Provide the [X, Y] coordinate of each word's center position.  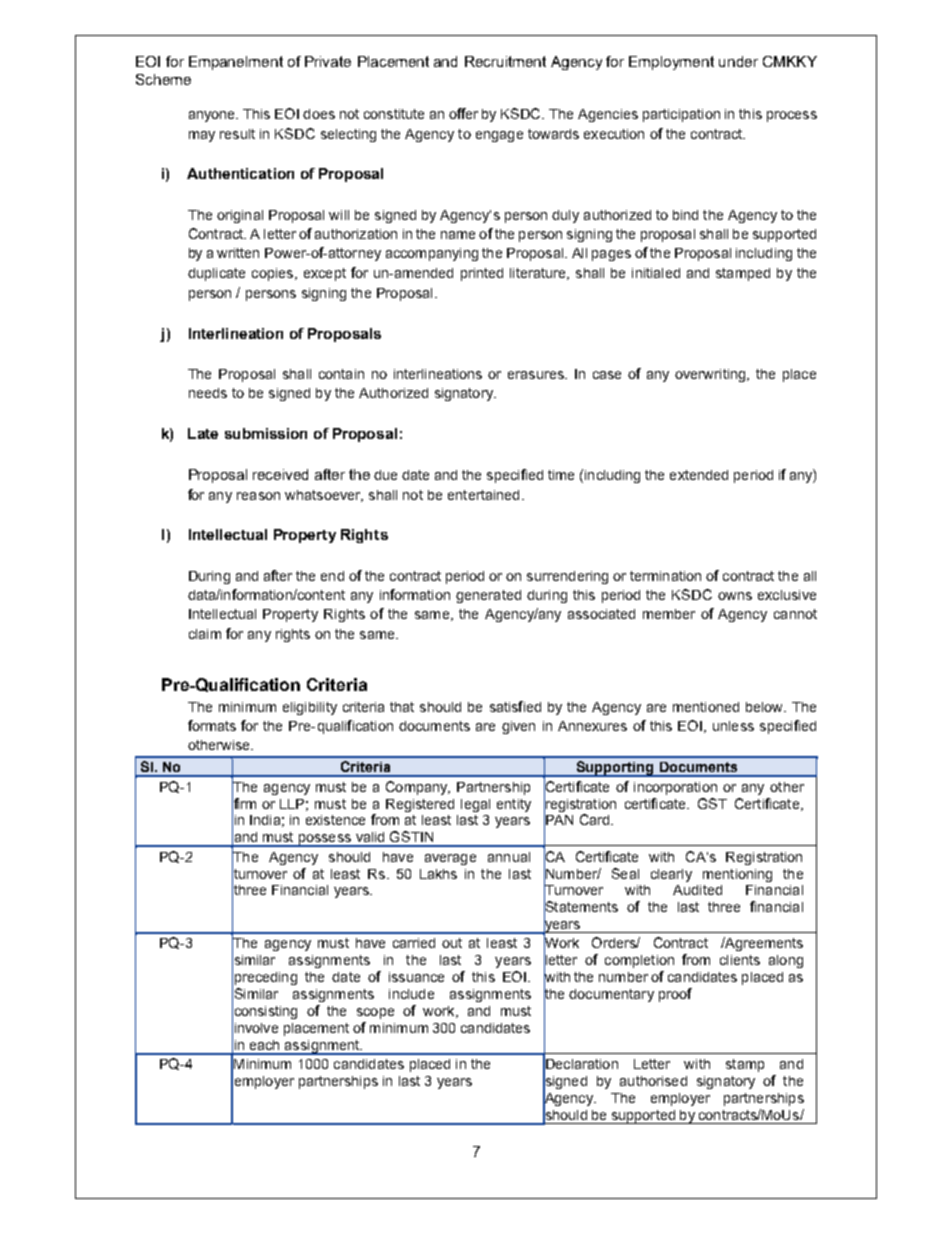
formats [212, 725]
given [518, 727]
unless [733, 726]
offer [463, 113]
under [738, 61]
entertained [483, 495]
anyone [213, 116]
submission [266, 433]
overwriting [711, 375]
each [264, 1045]
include [411, 994]
